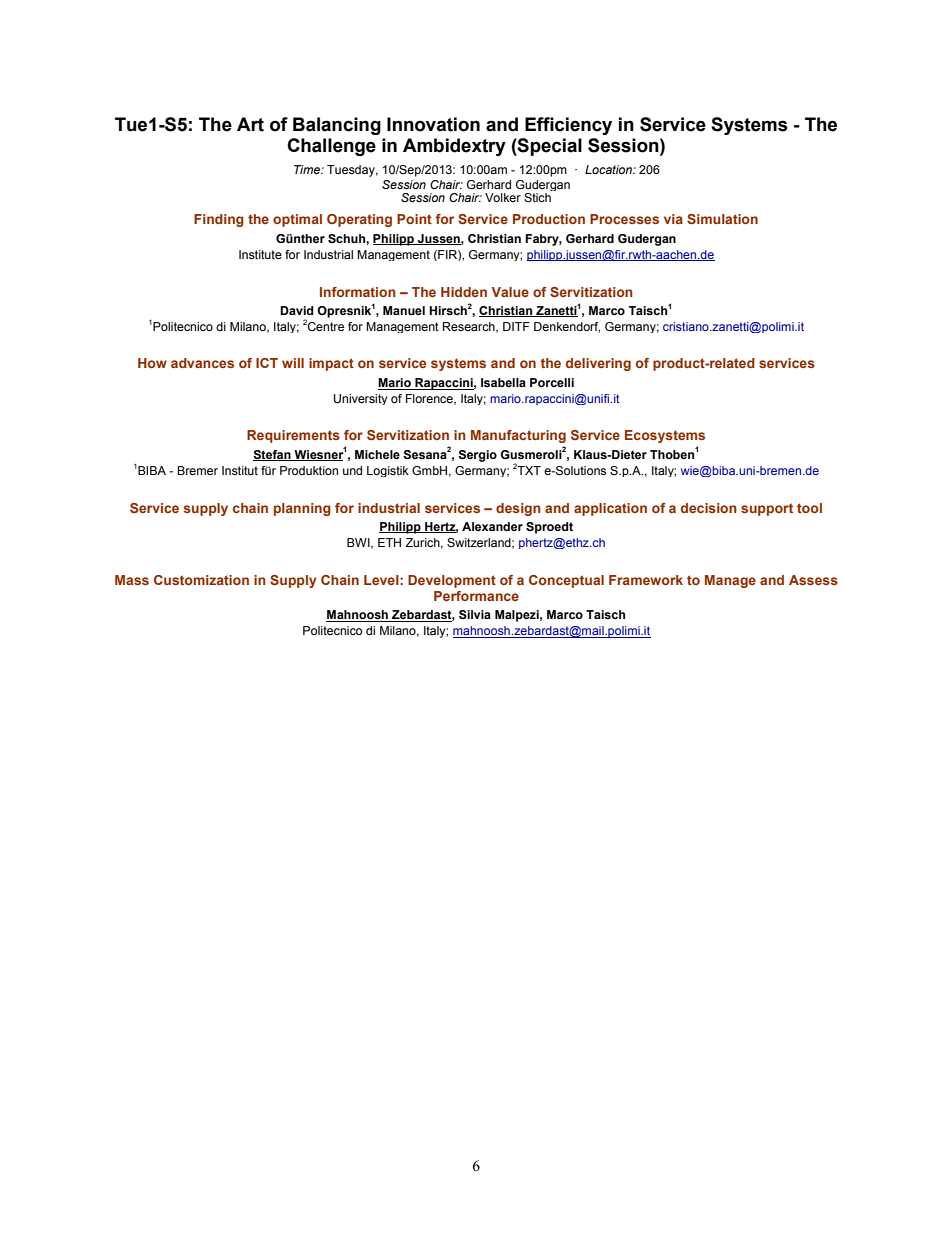 This screenshot has width=952, height=1233. Describe the element at coordinates (609, 169) in the screenshot. I see `Location` at that location.
